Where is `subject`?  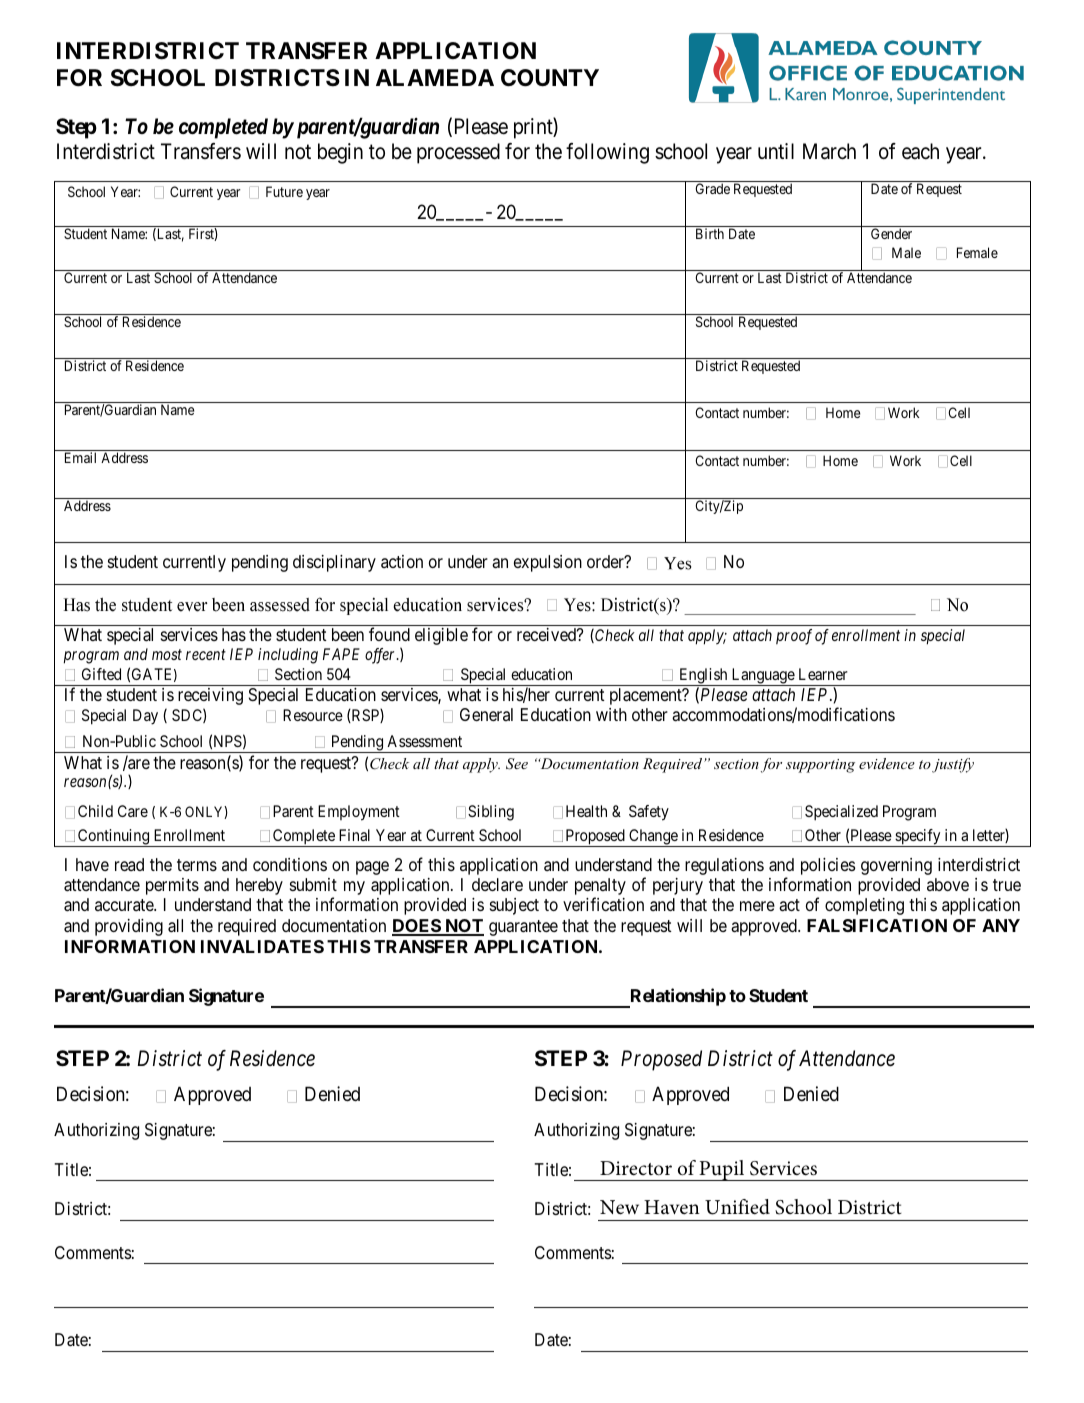 subject is located at coordinates (514, 906).
